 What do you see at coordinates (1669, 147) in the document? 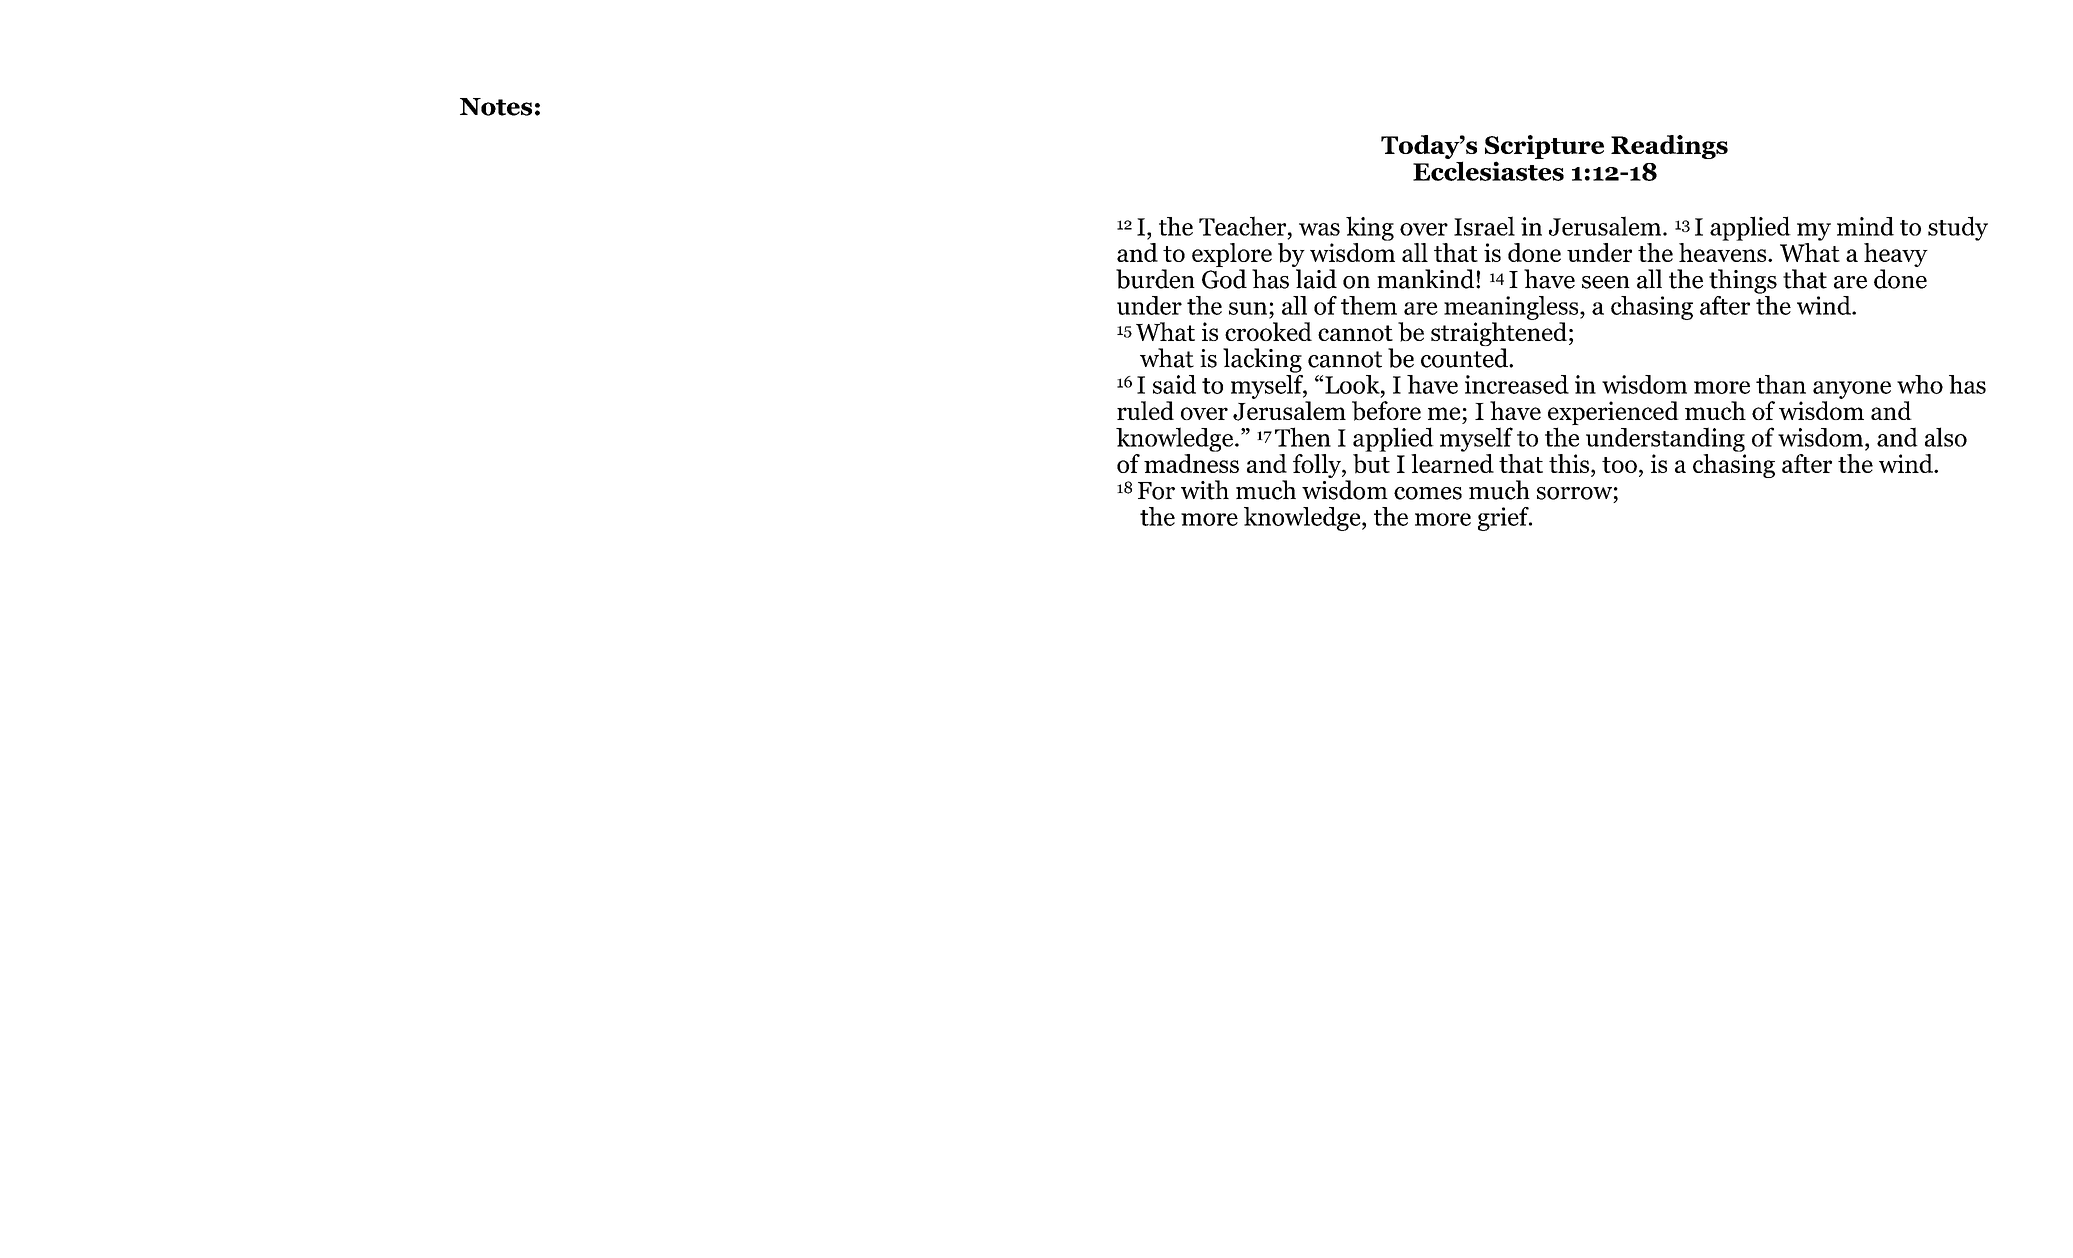
I see `Readings` at bounding box center [1669, 147].
